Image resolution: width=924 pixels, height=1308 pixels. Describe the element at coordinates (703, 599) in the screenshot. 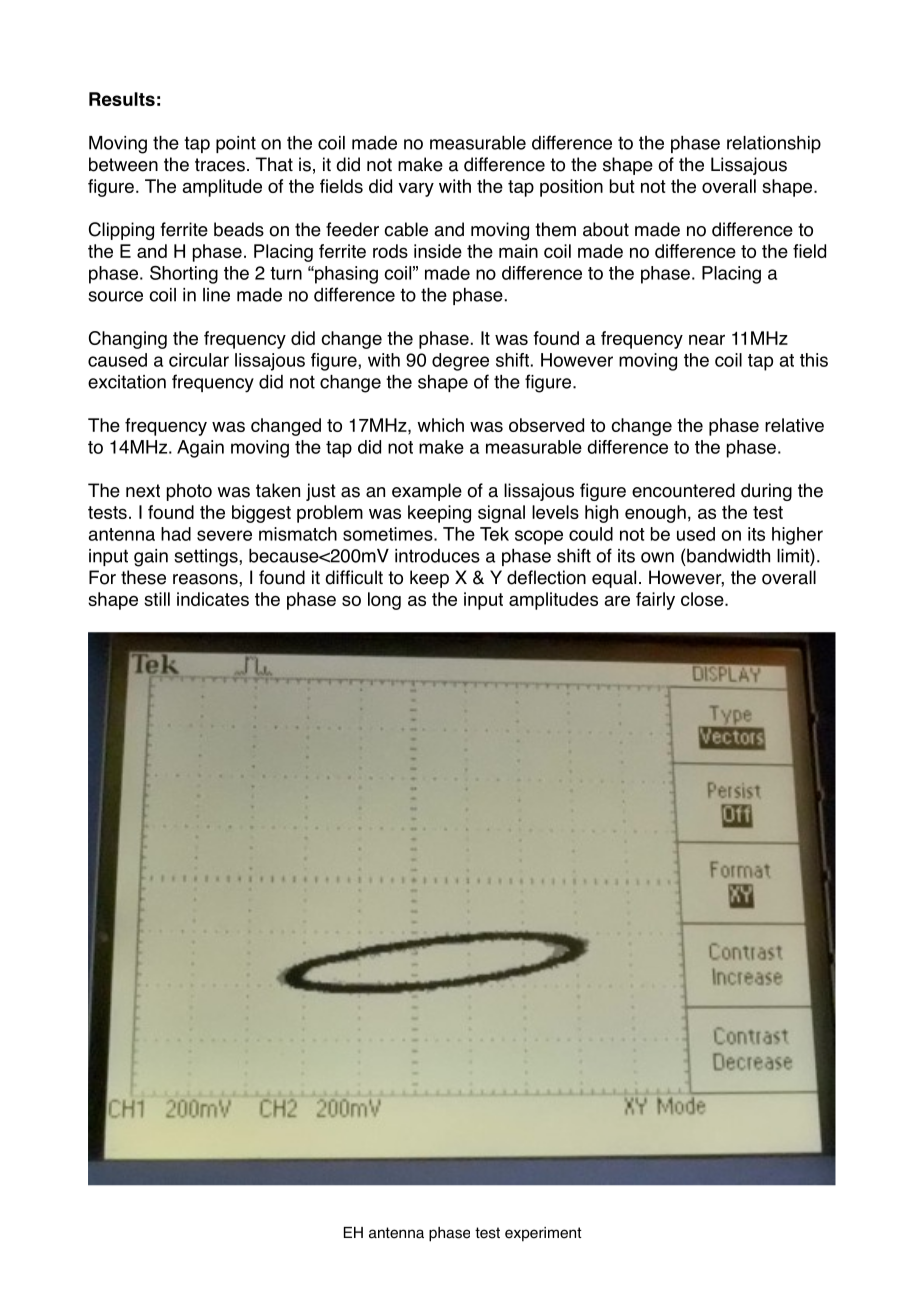

I see `close` at that location.
